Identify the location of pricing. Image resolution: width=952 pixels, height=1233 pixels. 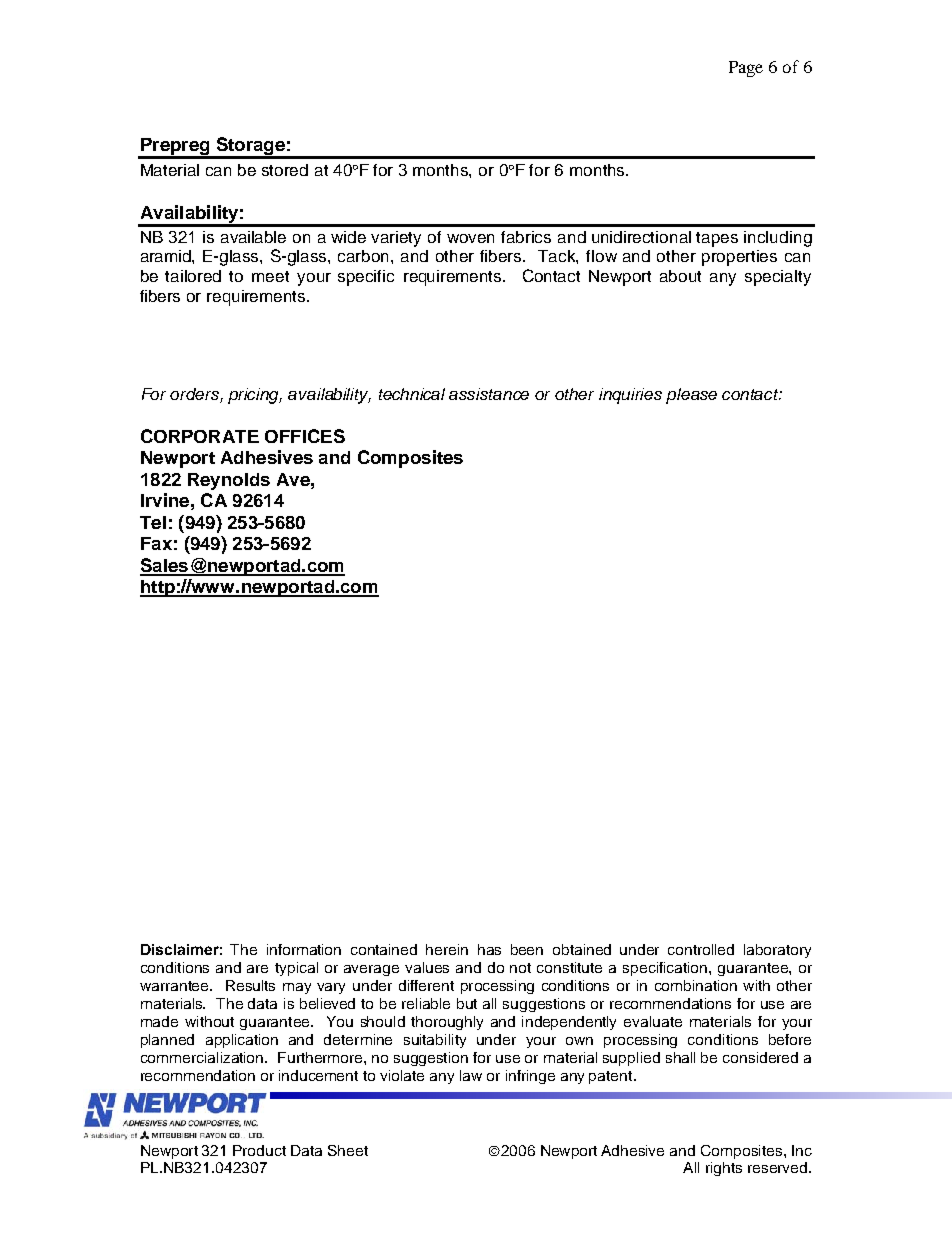
(255, 396).
